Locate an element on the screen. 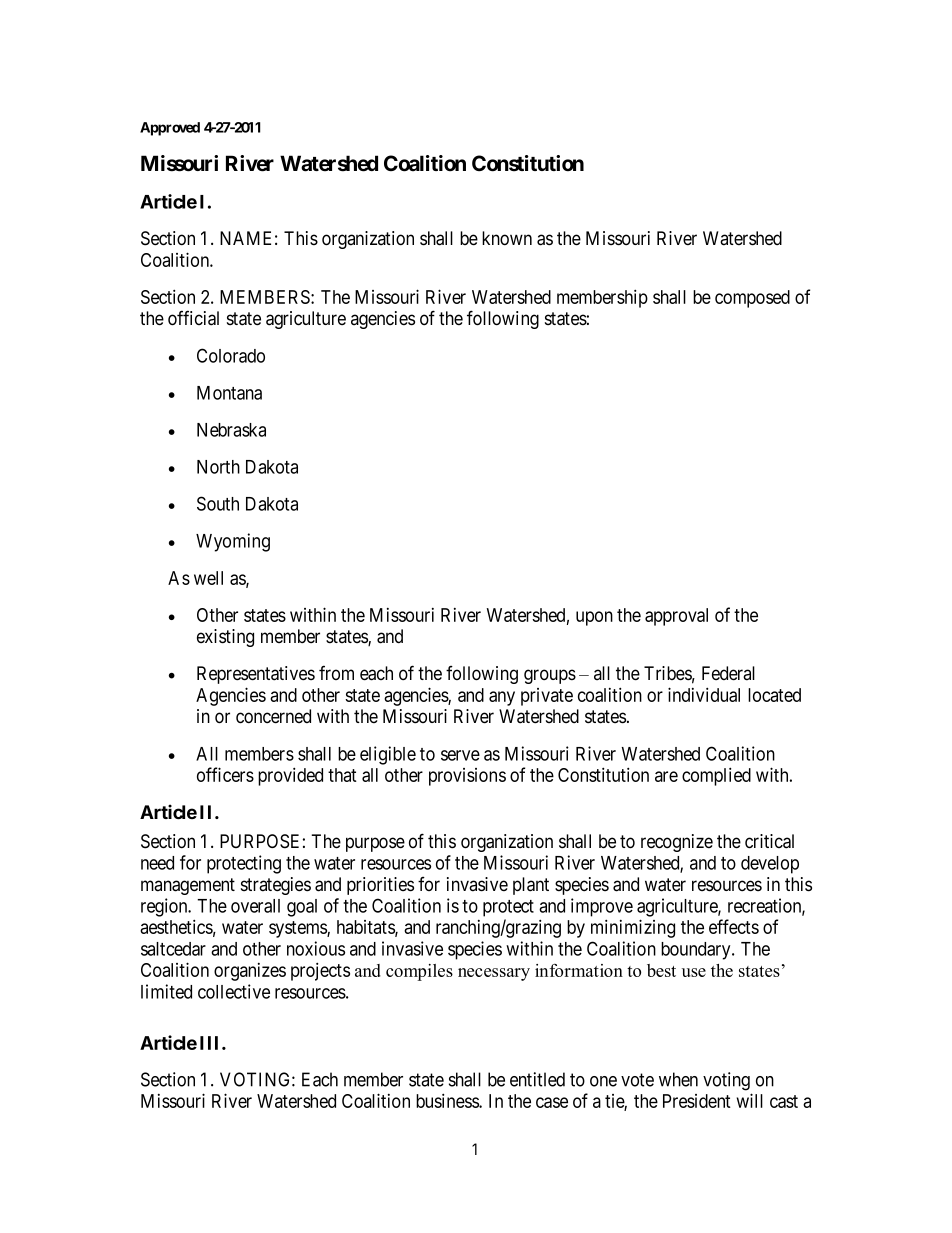 The width and height of the screenshot is (952, 1233). collective is located at coordinates (234, 991).
